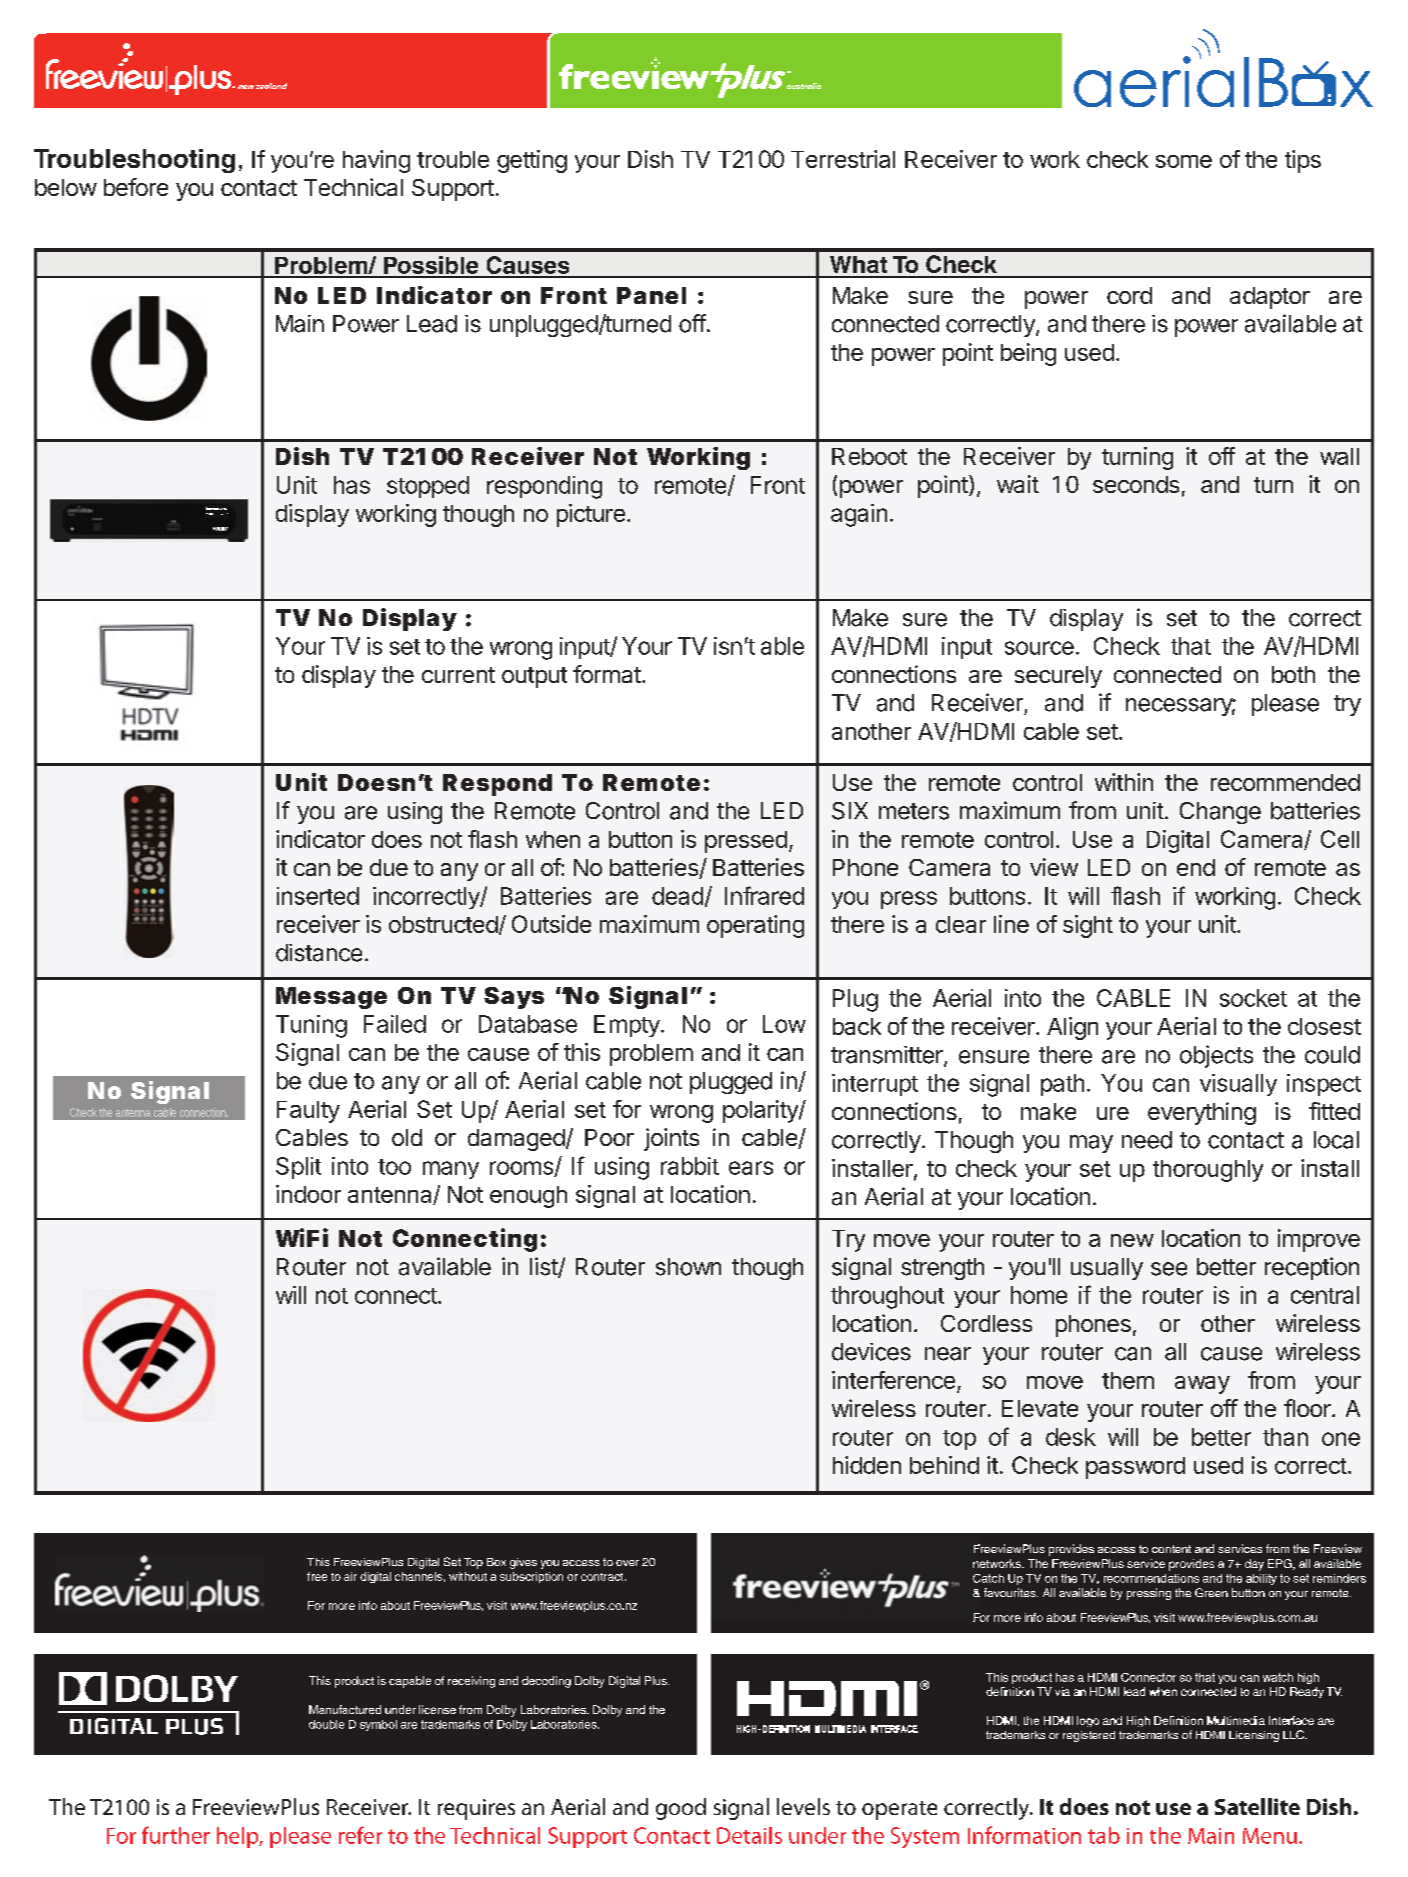 The image size is (1408, 1877). What do you see at coordinates (534, 677) in the screenshot?
I see `output` at bounding box center [534, 677].
